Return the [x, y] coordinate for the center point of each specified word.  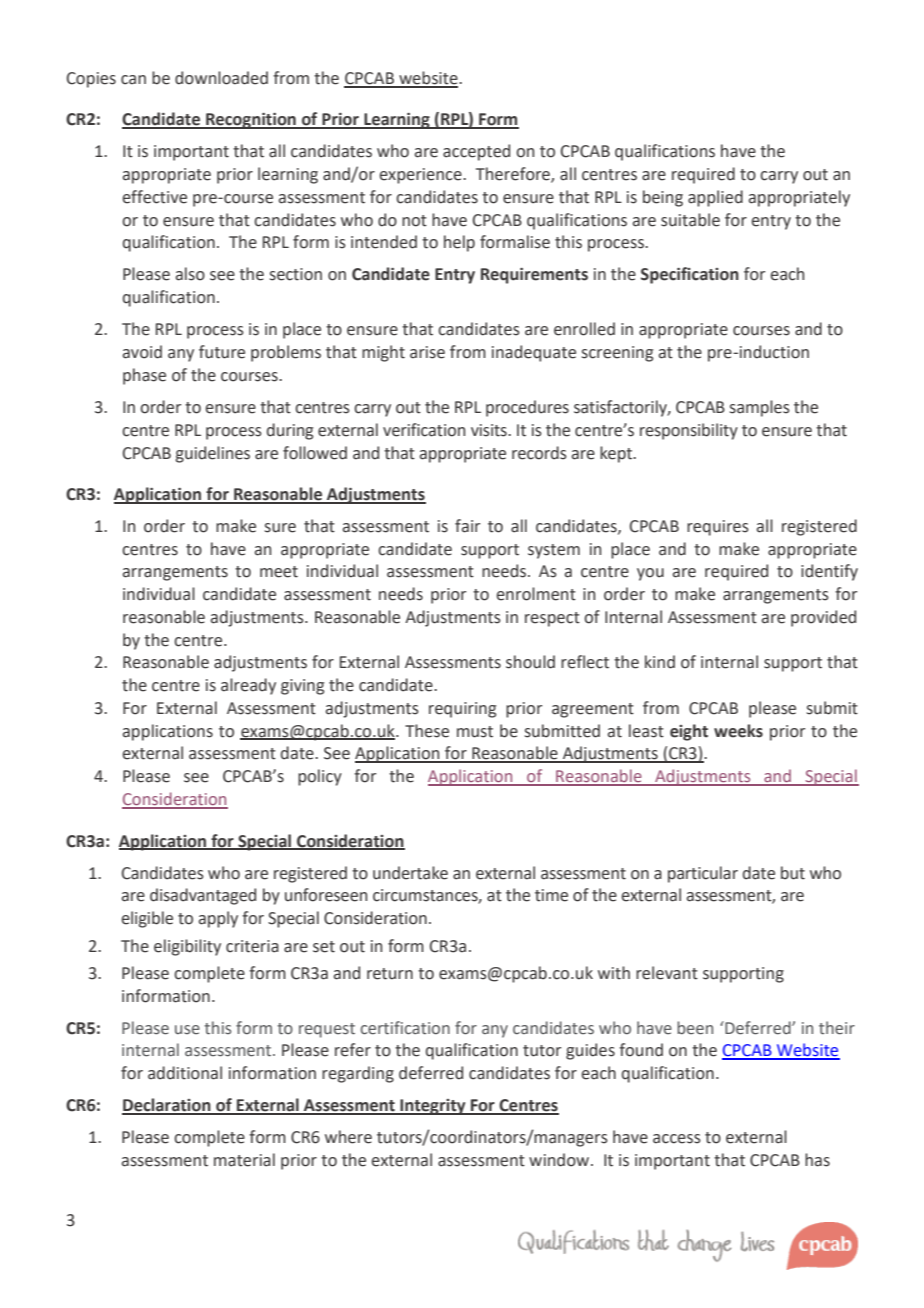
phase [144, 376]
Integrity [433, 1107]
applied [715, 198]
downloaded [221, 78]
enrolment [536, 594]
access [677, 1139]
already [248, 686]
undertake [410, 873]
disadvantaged [203, 896]
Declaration [167, 1106]
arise [427, 352]
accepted [476, 152]
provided [823, 618]
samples [760, 408]
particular [703, 874]
